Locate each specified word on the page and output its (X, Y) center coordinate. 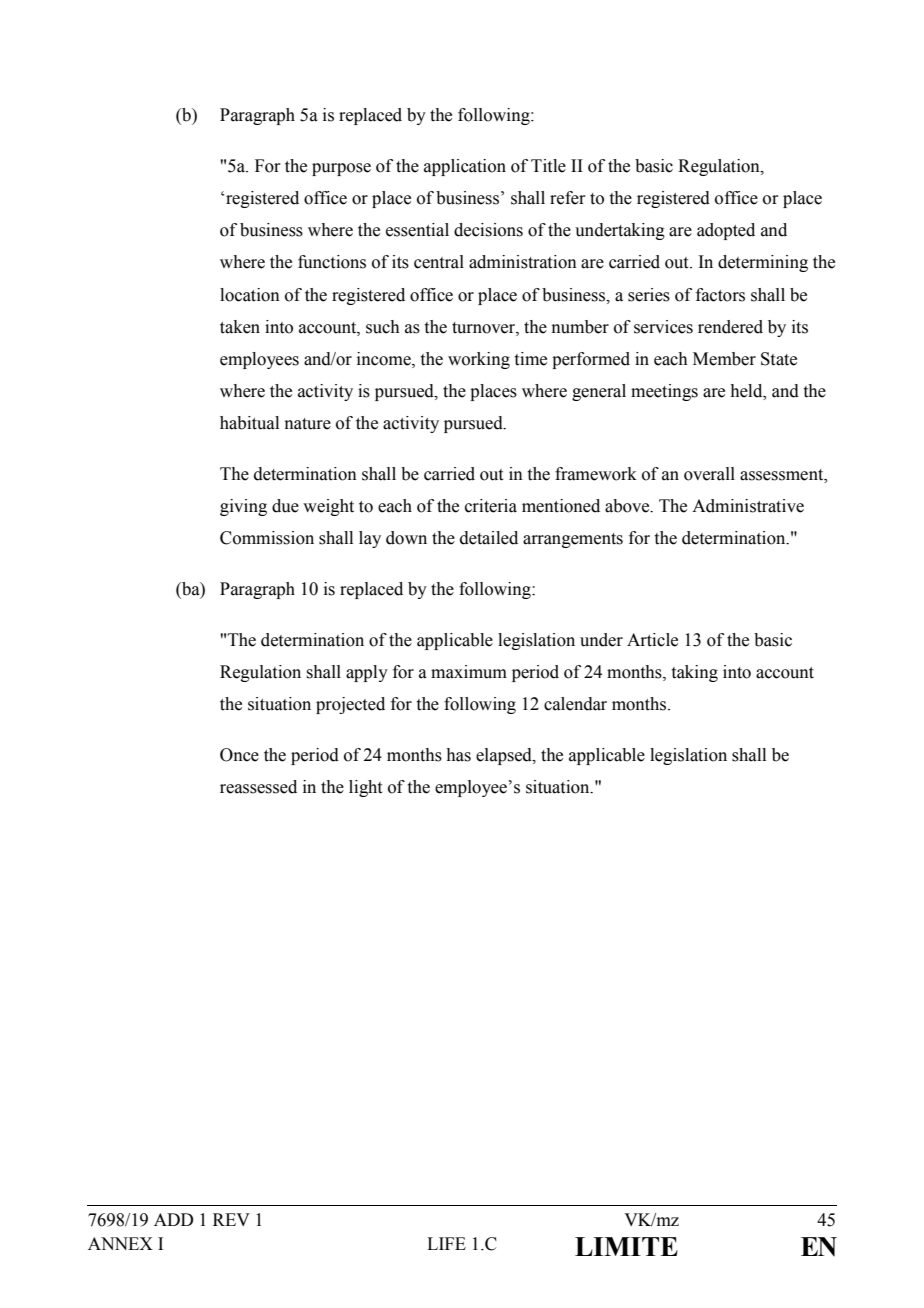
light (365, 788)
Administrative (748, 506)
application (465, 167)
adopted (726, 231)
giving (243, 507)
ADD (173, 1219)
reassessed (258, 787)
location (250, 295)
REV (231, 1219)
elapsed (505, 756)
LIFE (446, 1243)
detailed (489, 538)
